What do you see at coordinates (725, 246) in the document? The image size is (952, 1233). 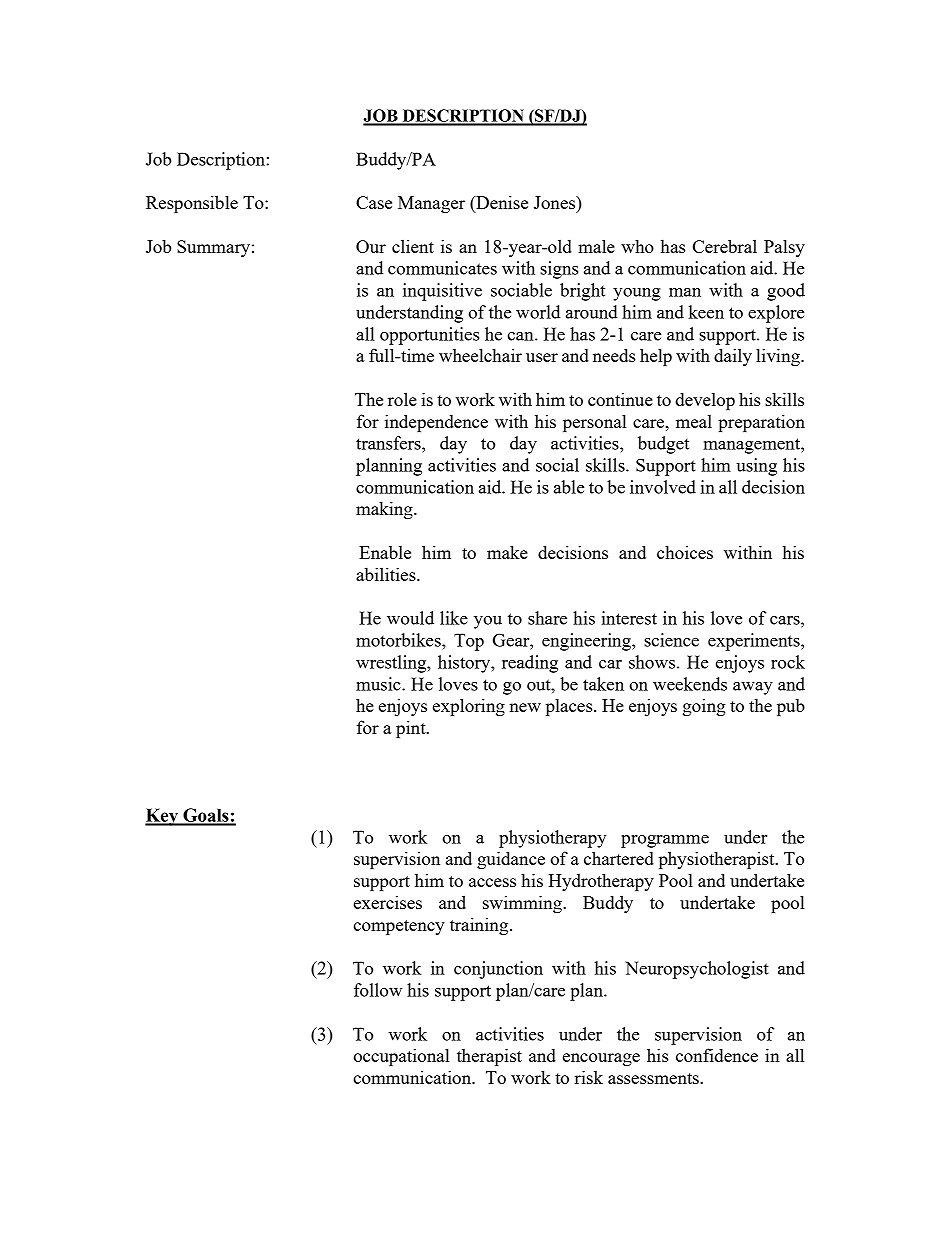 I see `Cerebral` at bounding box center [725, 246].
